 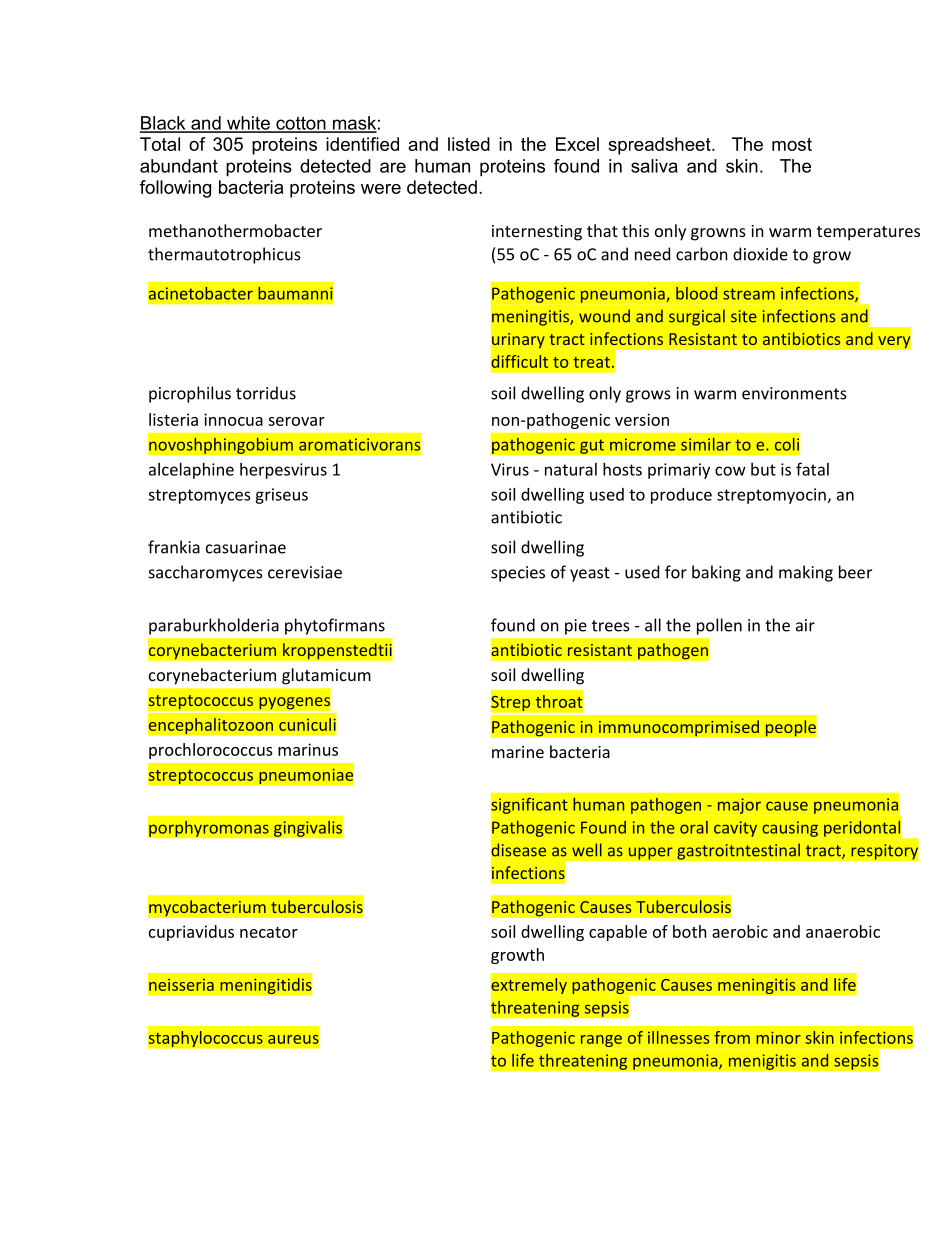 I want to click on major, so click(x=739, y=806).
